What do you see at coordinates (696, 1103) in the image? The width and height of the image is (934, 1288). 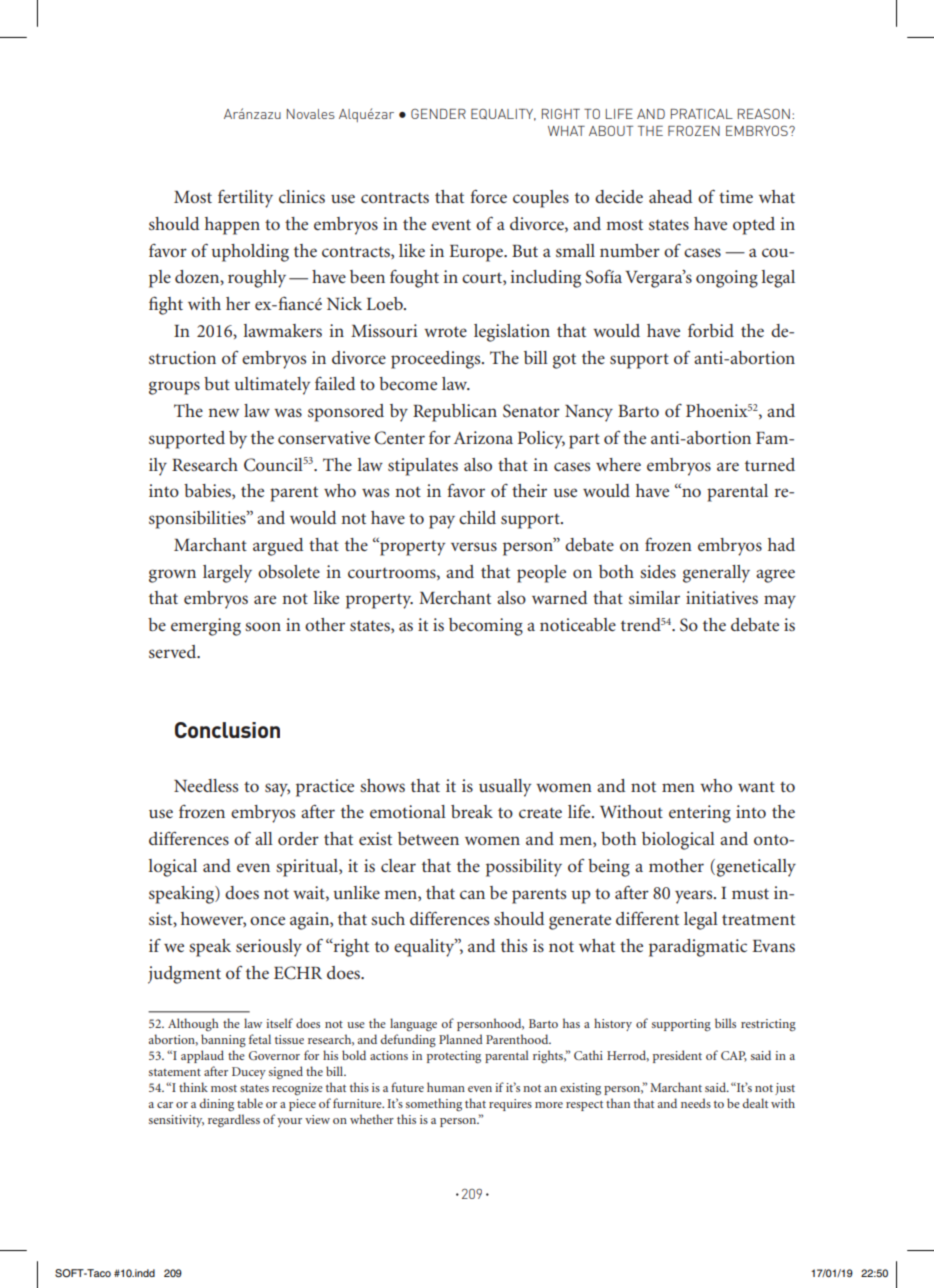 I see `needs` at bounding box center [696, 1103].
